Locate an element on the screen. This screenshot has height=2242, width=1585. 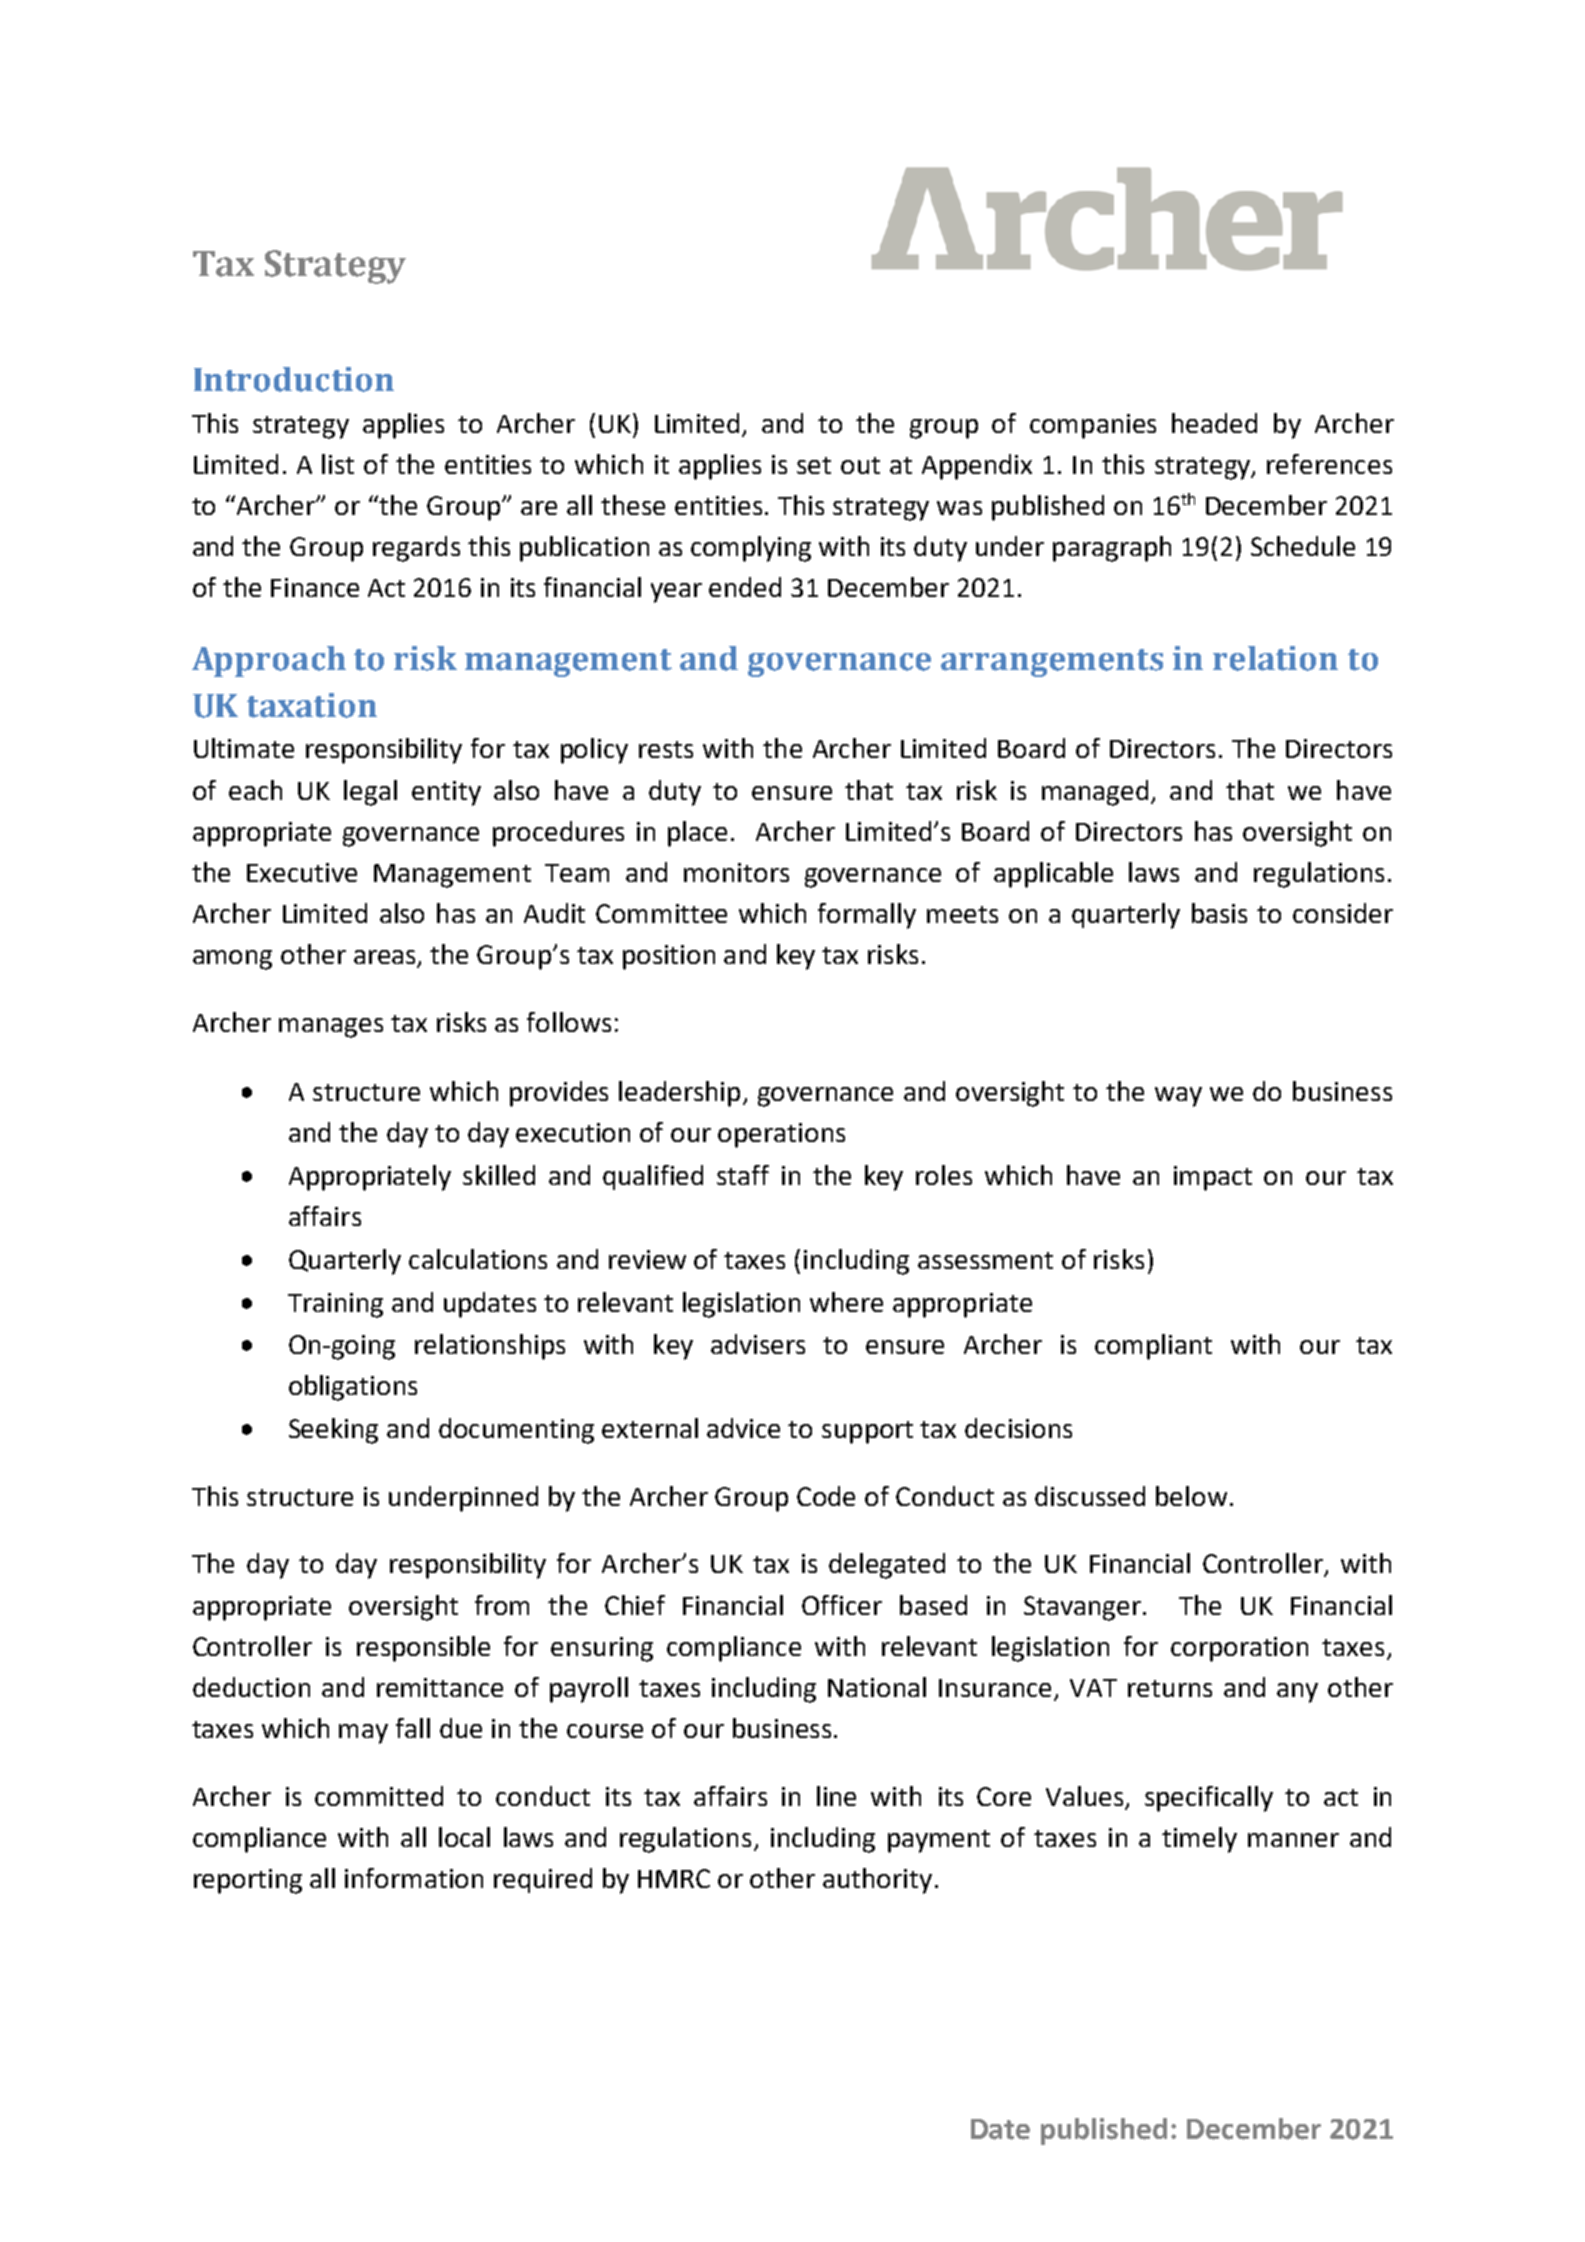
line is located at coordinates (836, 1796).
